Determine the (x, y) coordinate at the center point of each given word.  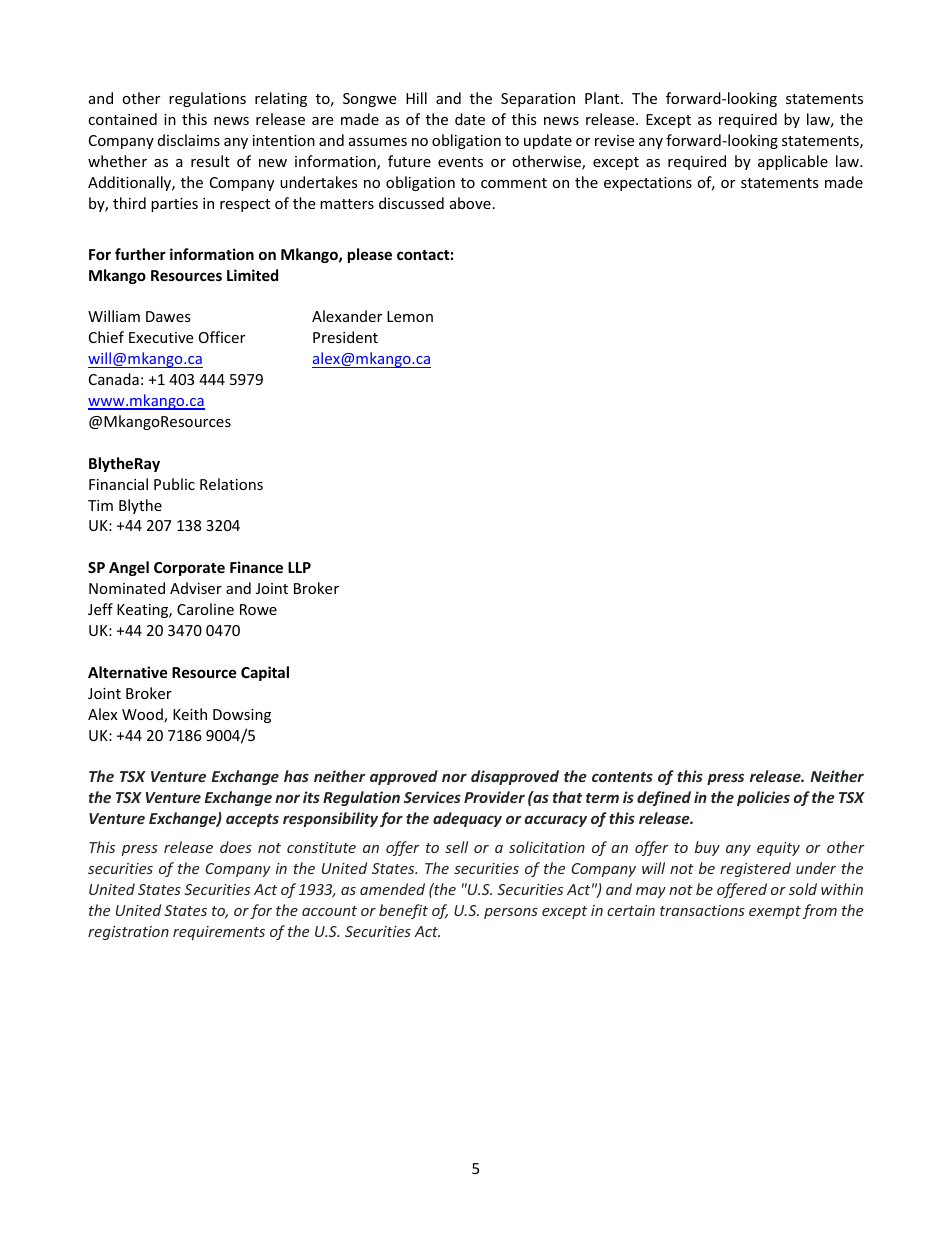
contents (622, 777)
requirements (219, 933)
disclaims (189, 140)
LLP (299, 567)
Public (174, 484)
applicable (793, 162)
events (460, 162)
